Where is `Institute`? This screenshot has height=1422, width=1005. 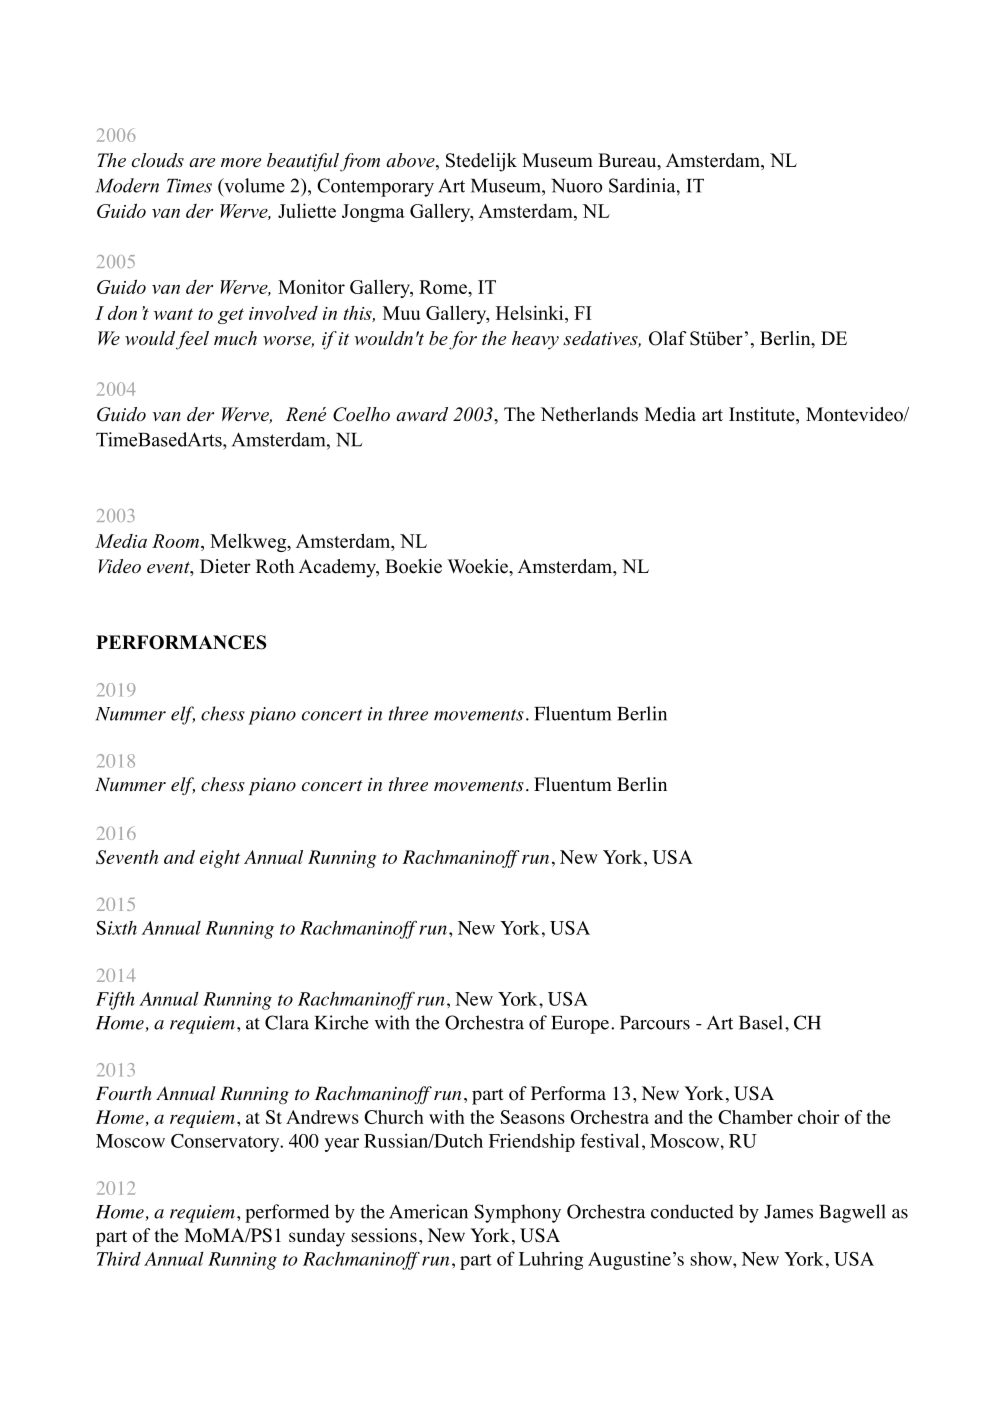
Institute is located at coordinates (763, 415).
